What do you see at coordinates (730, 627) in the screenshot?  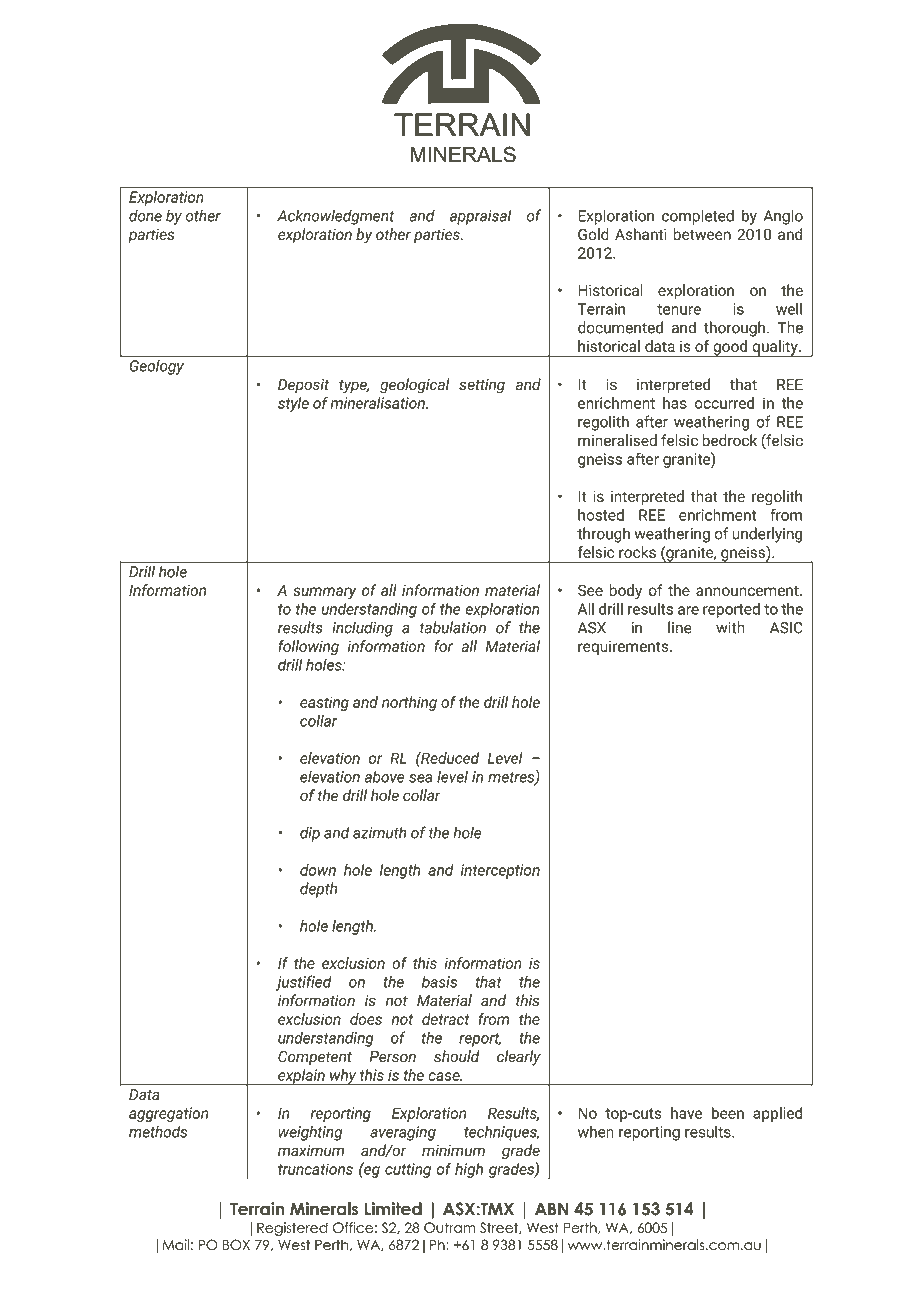 I see `with` at bounding box center [730, 627].
